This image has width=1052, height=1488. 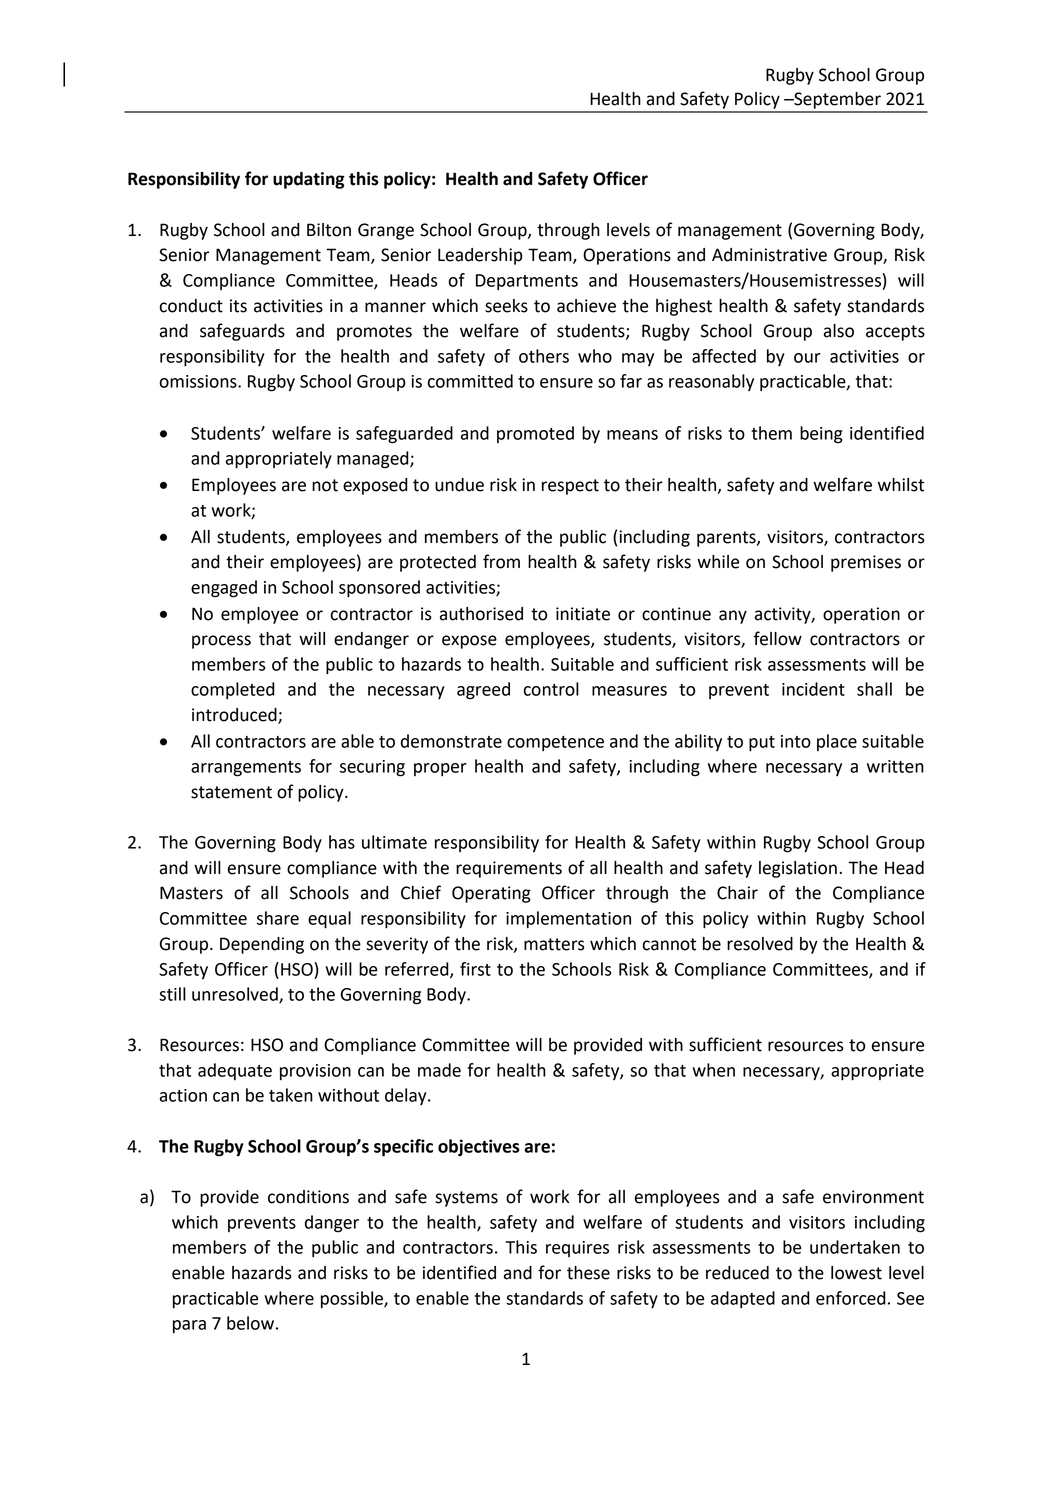 I want to click on into, so click(x=796, y=741).
